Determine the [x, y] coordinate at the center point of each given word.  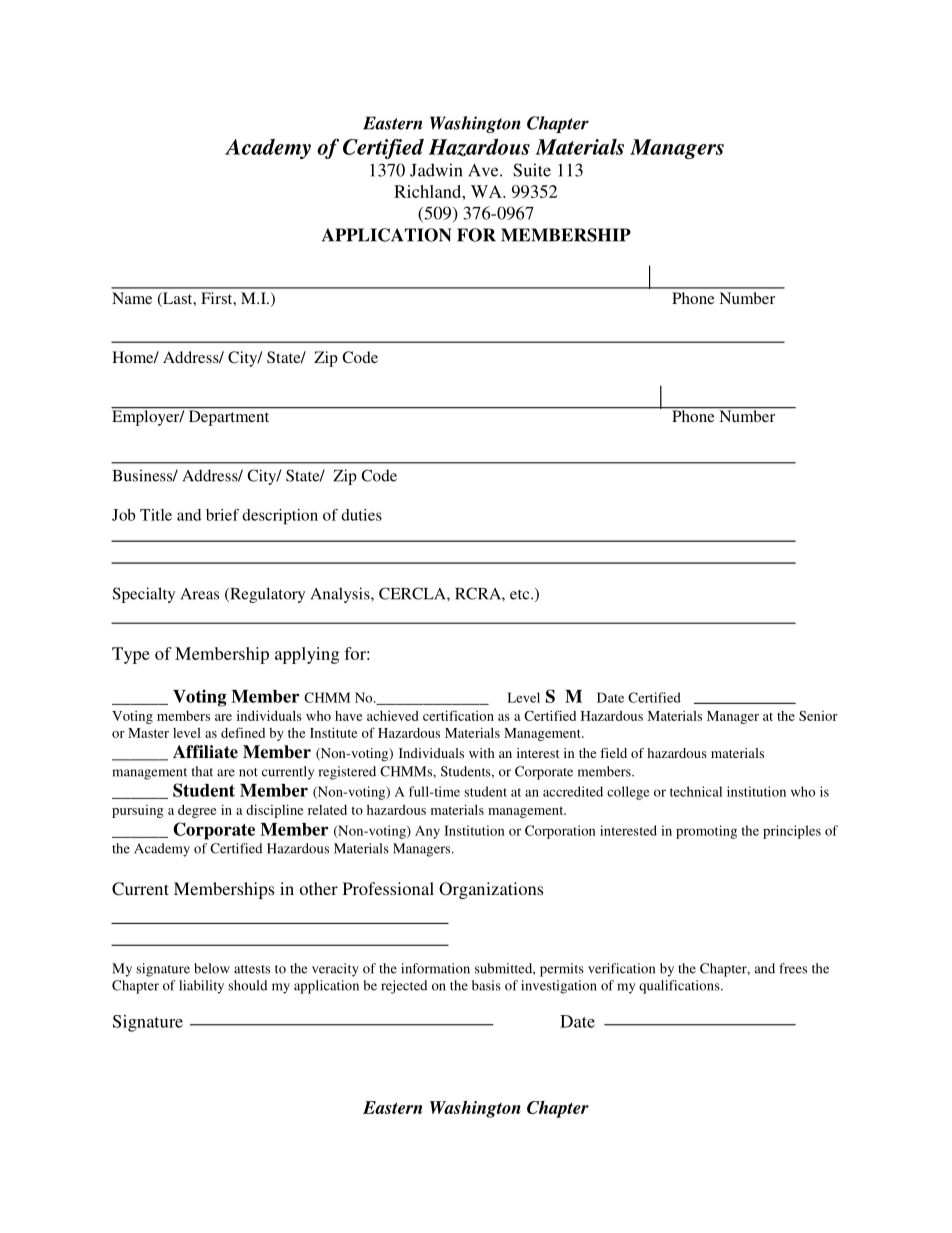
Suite [532, 170]
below [212, 968]
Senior [818, 716]
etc [521, 595]
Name [132, 298]
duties [361, 515]
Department [229, 417]
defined [243, 732]
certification [458, 715]
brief [222, 515]
